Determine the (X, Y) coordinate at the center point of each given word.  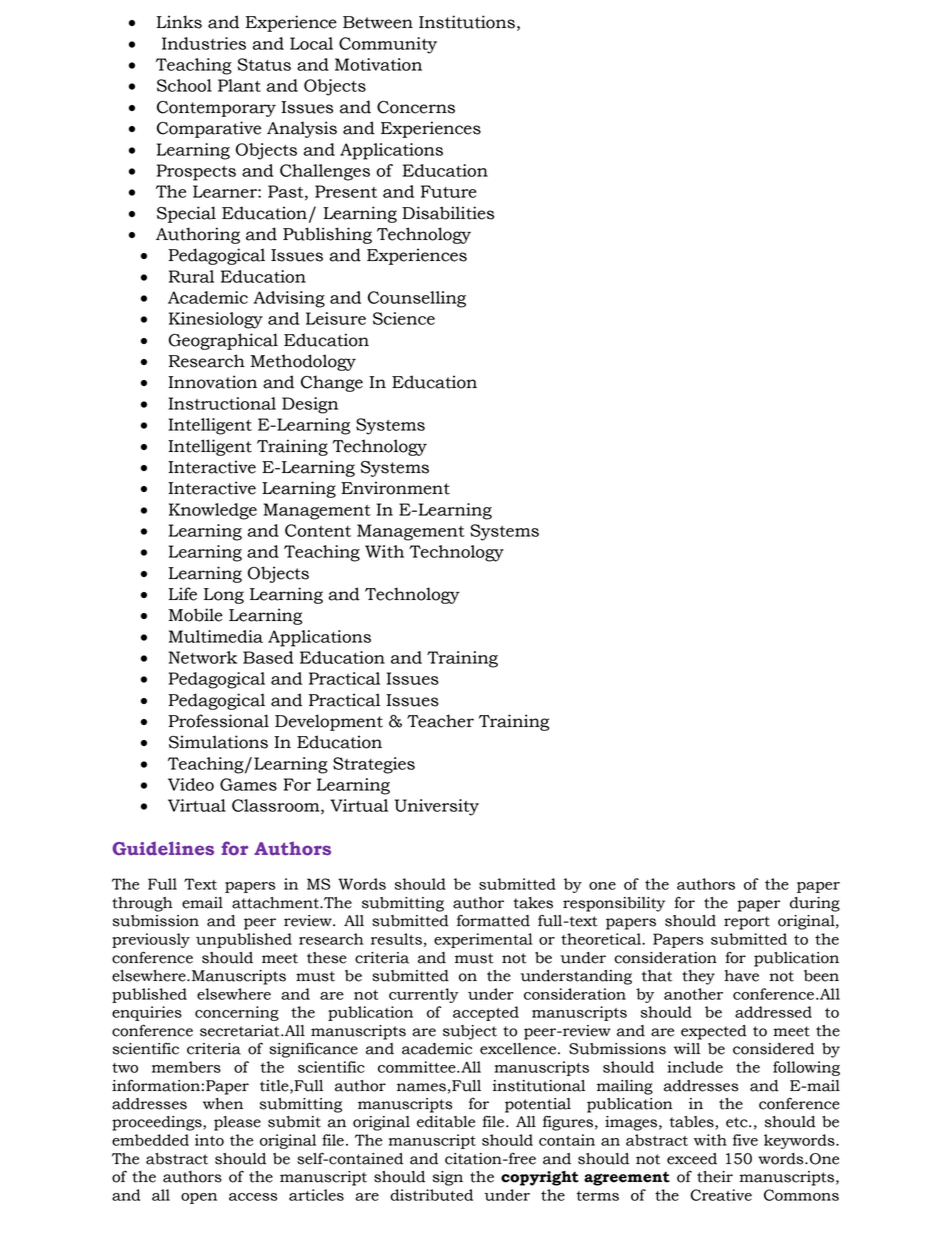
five (745, 1140)
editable (446, 1122)
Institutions (467, 22)
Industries (204, 43)
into (209, 1140)
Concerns (416, 107)
